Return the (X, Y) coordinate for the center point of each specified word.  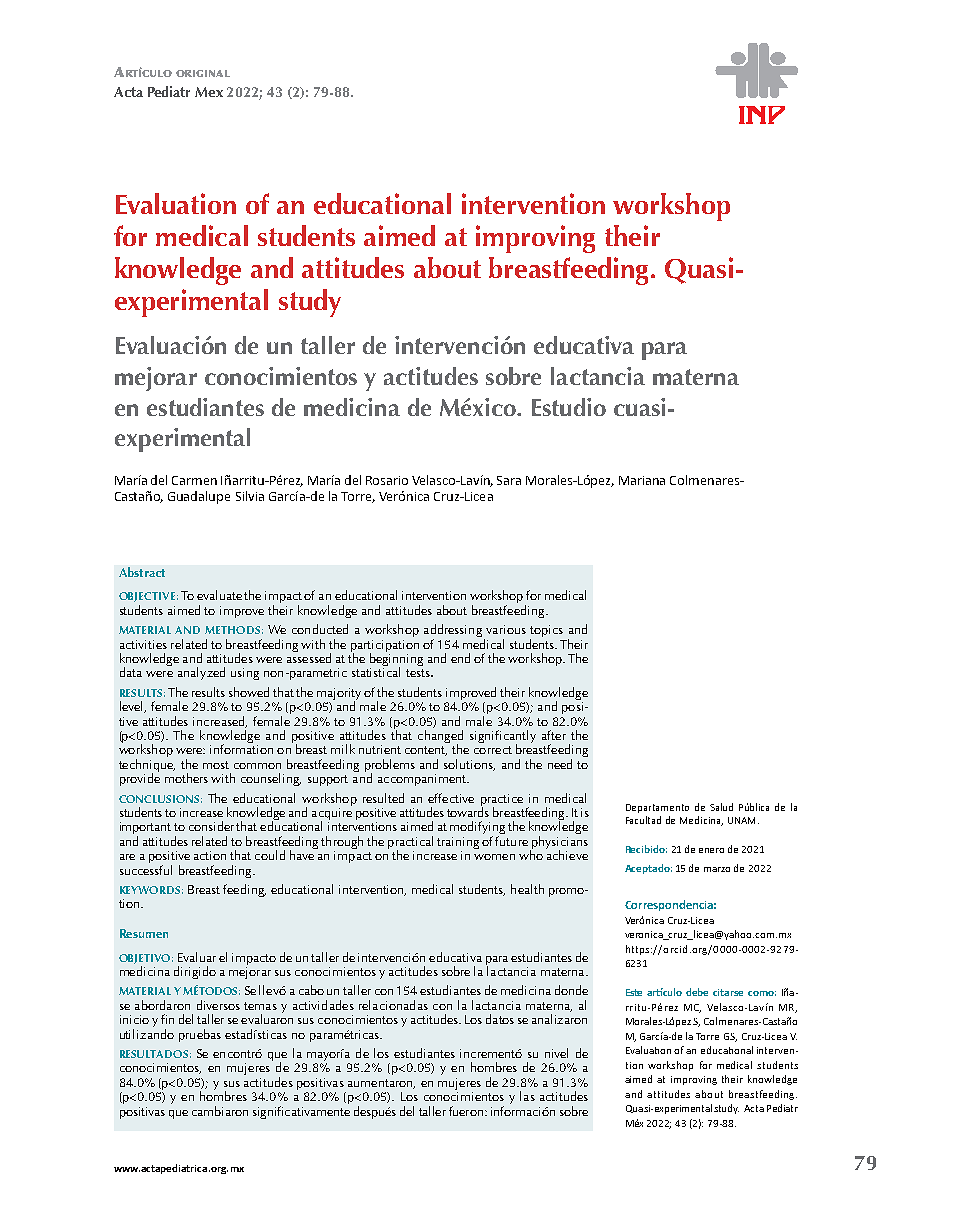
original (203, 73)
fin (167, 1019)
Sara (509, 480)
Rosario (387, 480)
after (554, 735)
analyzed (201, 673)
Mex (209, 92)
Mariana (642, 480)
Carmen (194, 480)
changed (440, 738)
